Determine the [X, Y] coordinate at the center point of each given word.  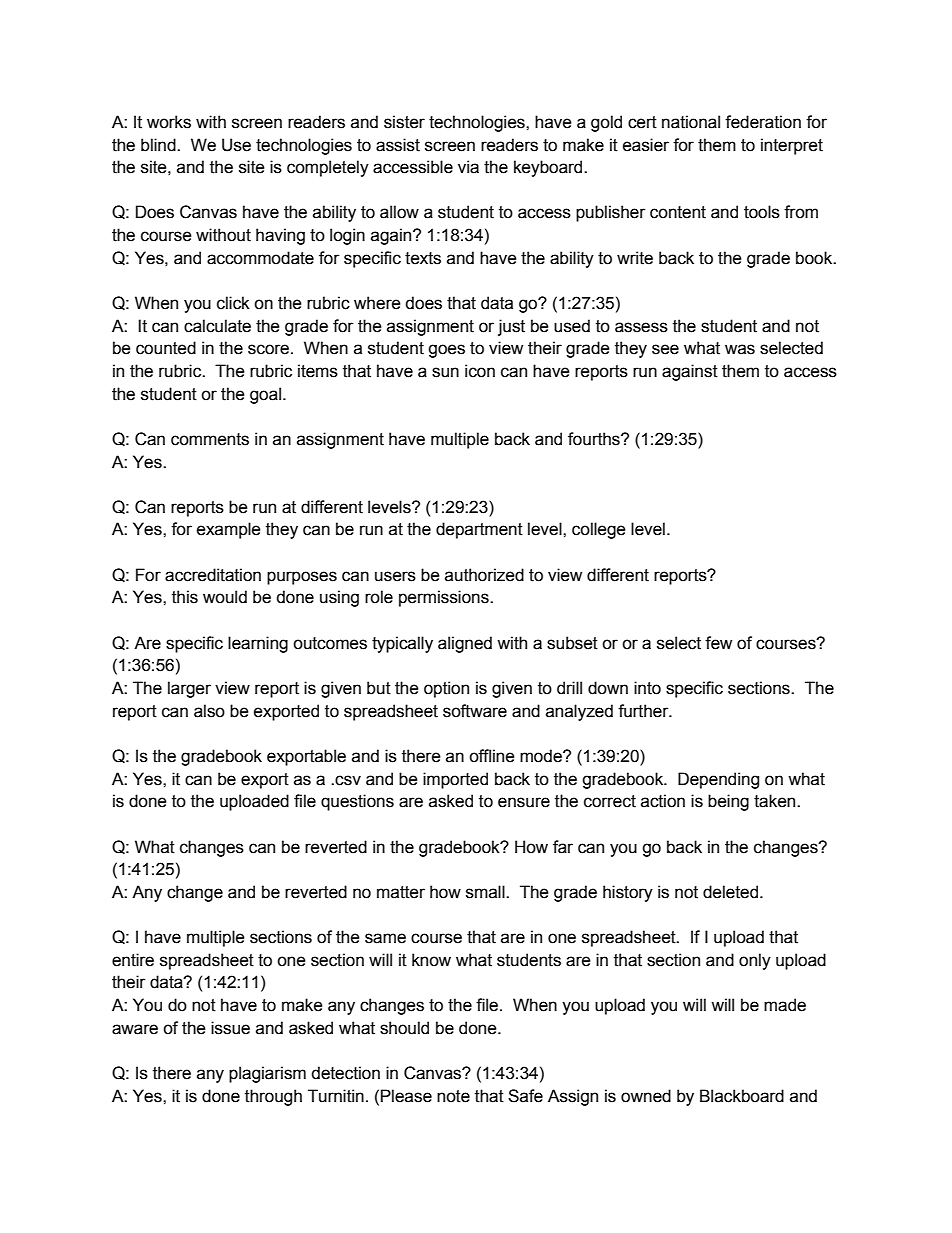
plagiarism [267, 1074]
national [691, 122]
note [453, 1096]
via [468, 167]
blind [159, 145]
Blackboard [742, 1096]
